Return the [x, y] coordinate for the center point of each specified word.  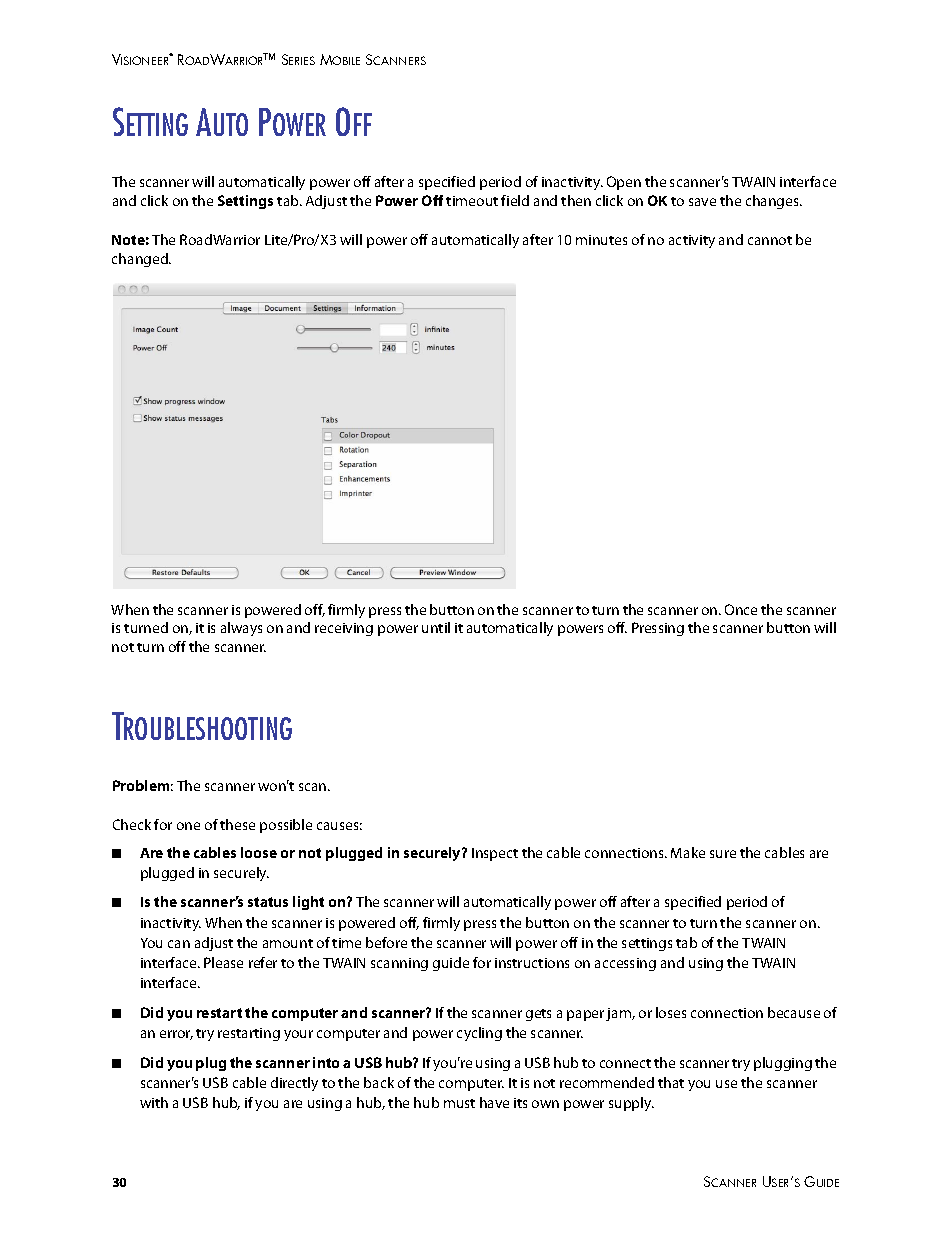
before [386, 942]
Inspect [495, 854]
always [241, 629]
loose [259, 852]
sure [723, 854]
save [702, 202]
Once [741, 609]
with [154, 1102]
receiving [344, 629]
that [671, 1082]
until [436, 627]
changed [141, 260]
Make [688, 852]
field [515, 200]
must [459, 1103]
